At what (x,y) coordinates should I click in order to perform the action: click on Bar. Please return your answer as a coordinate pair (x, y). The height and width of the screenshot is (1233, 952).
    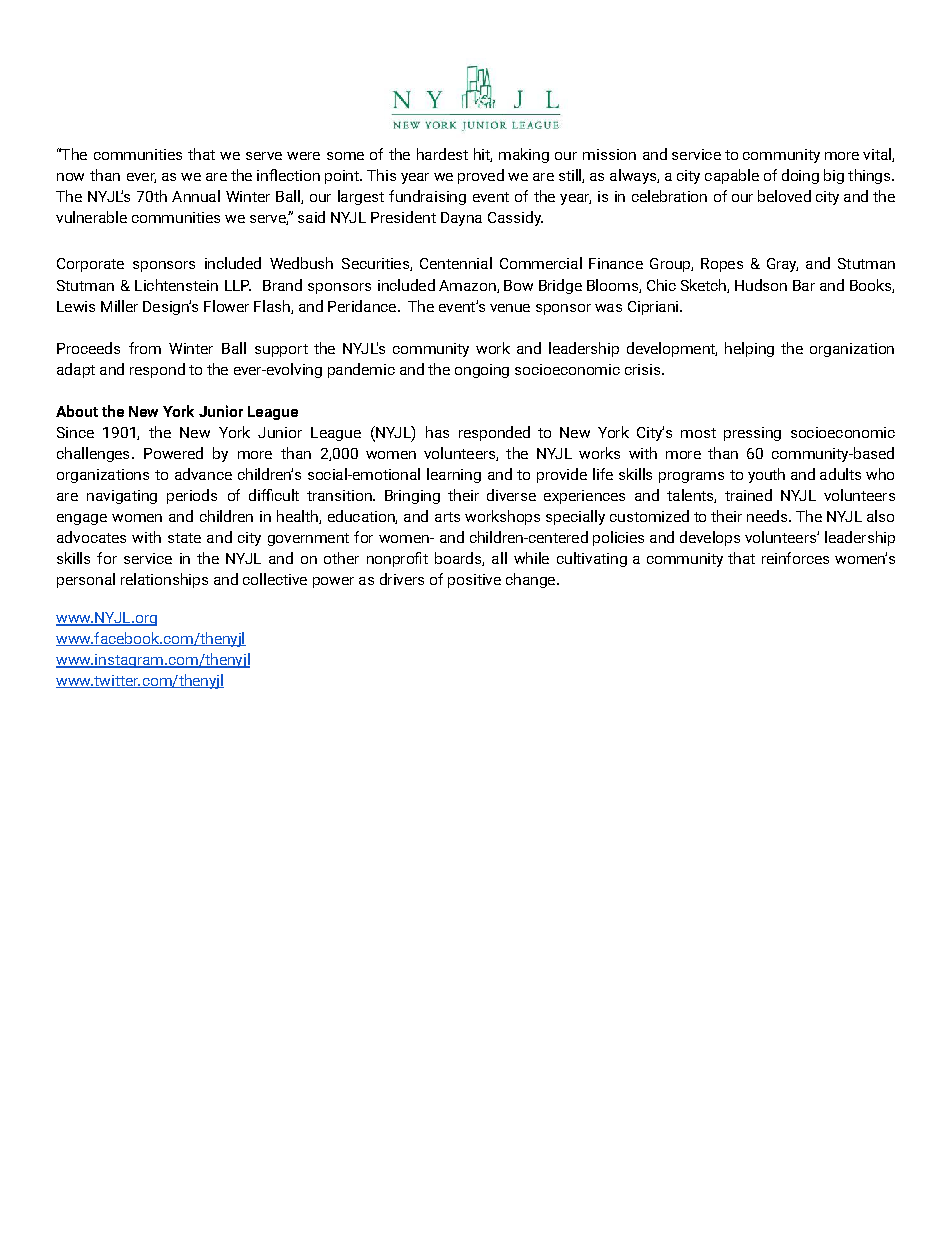
    Looking at the image, I should click on (804, 285).
